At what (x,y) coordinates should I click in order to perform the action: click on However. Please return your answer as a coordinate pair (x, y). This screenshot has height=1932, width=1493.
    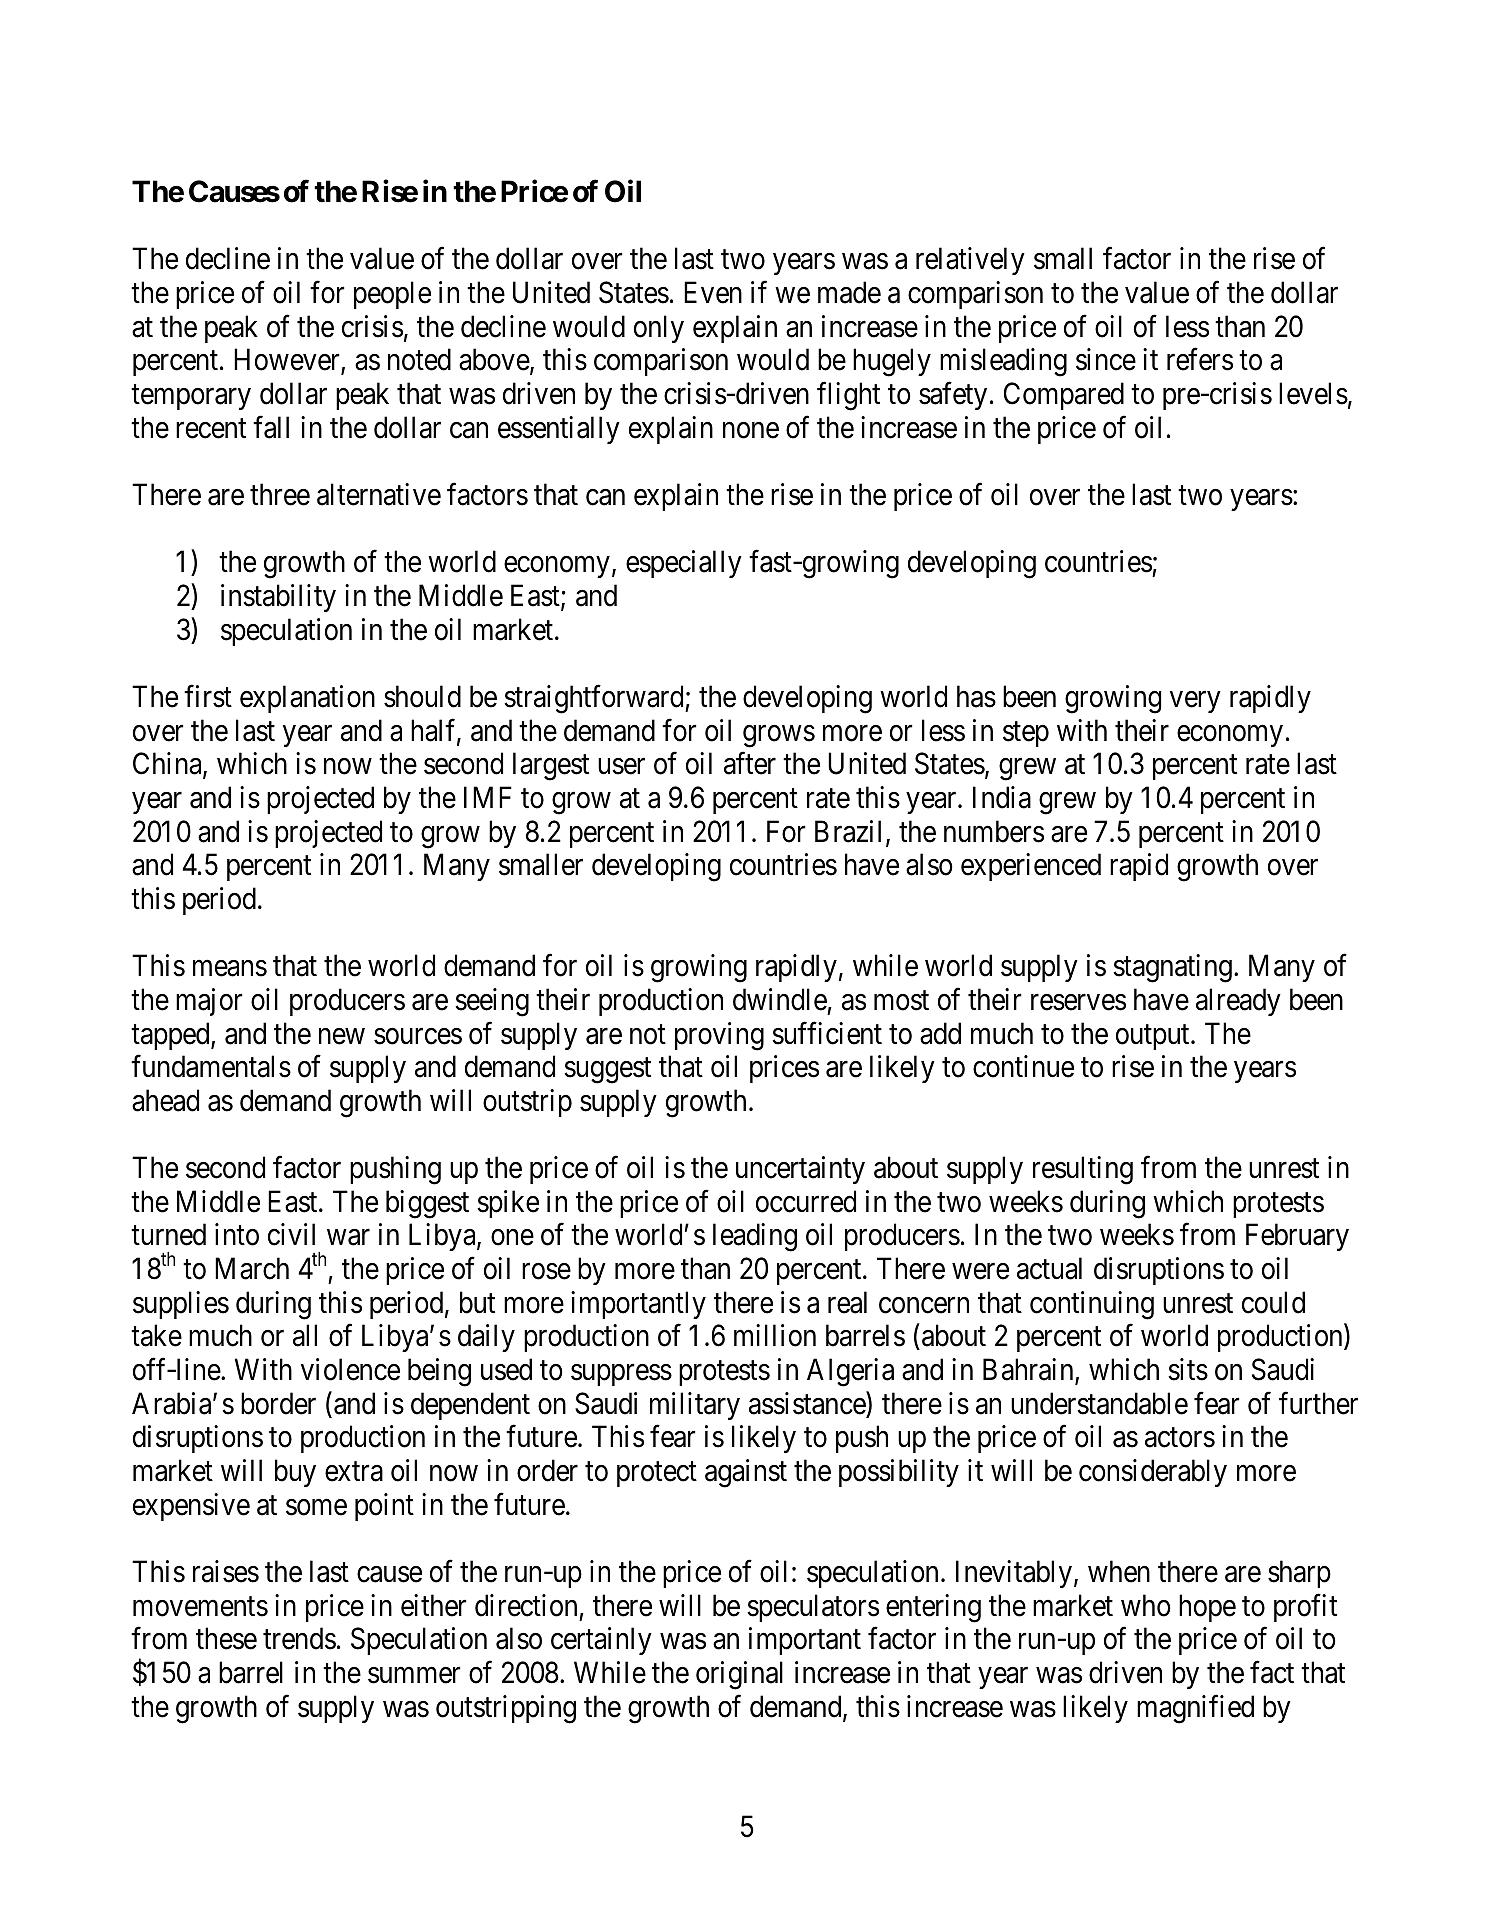
    Looking at the image, I should click on (288, 361).
